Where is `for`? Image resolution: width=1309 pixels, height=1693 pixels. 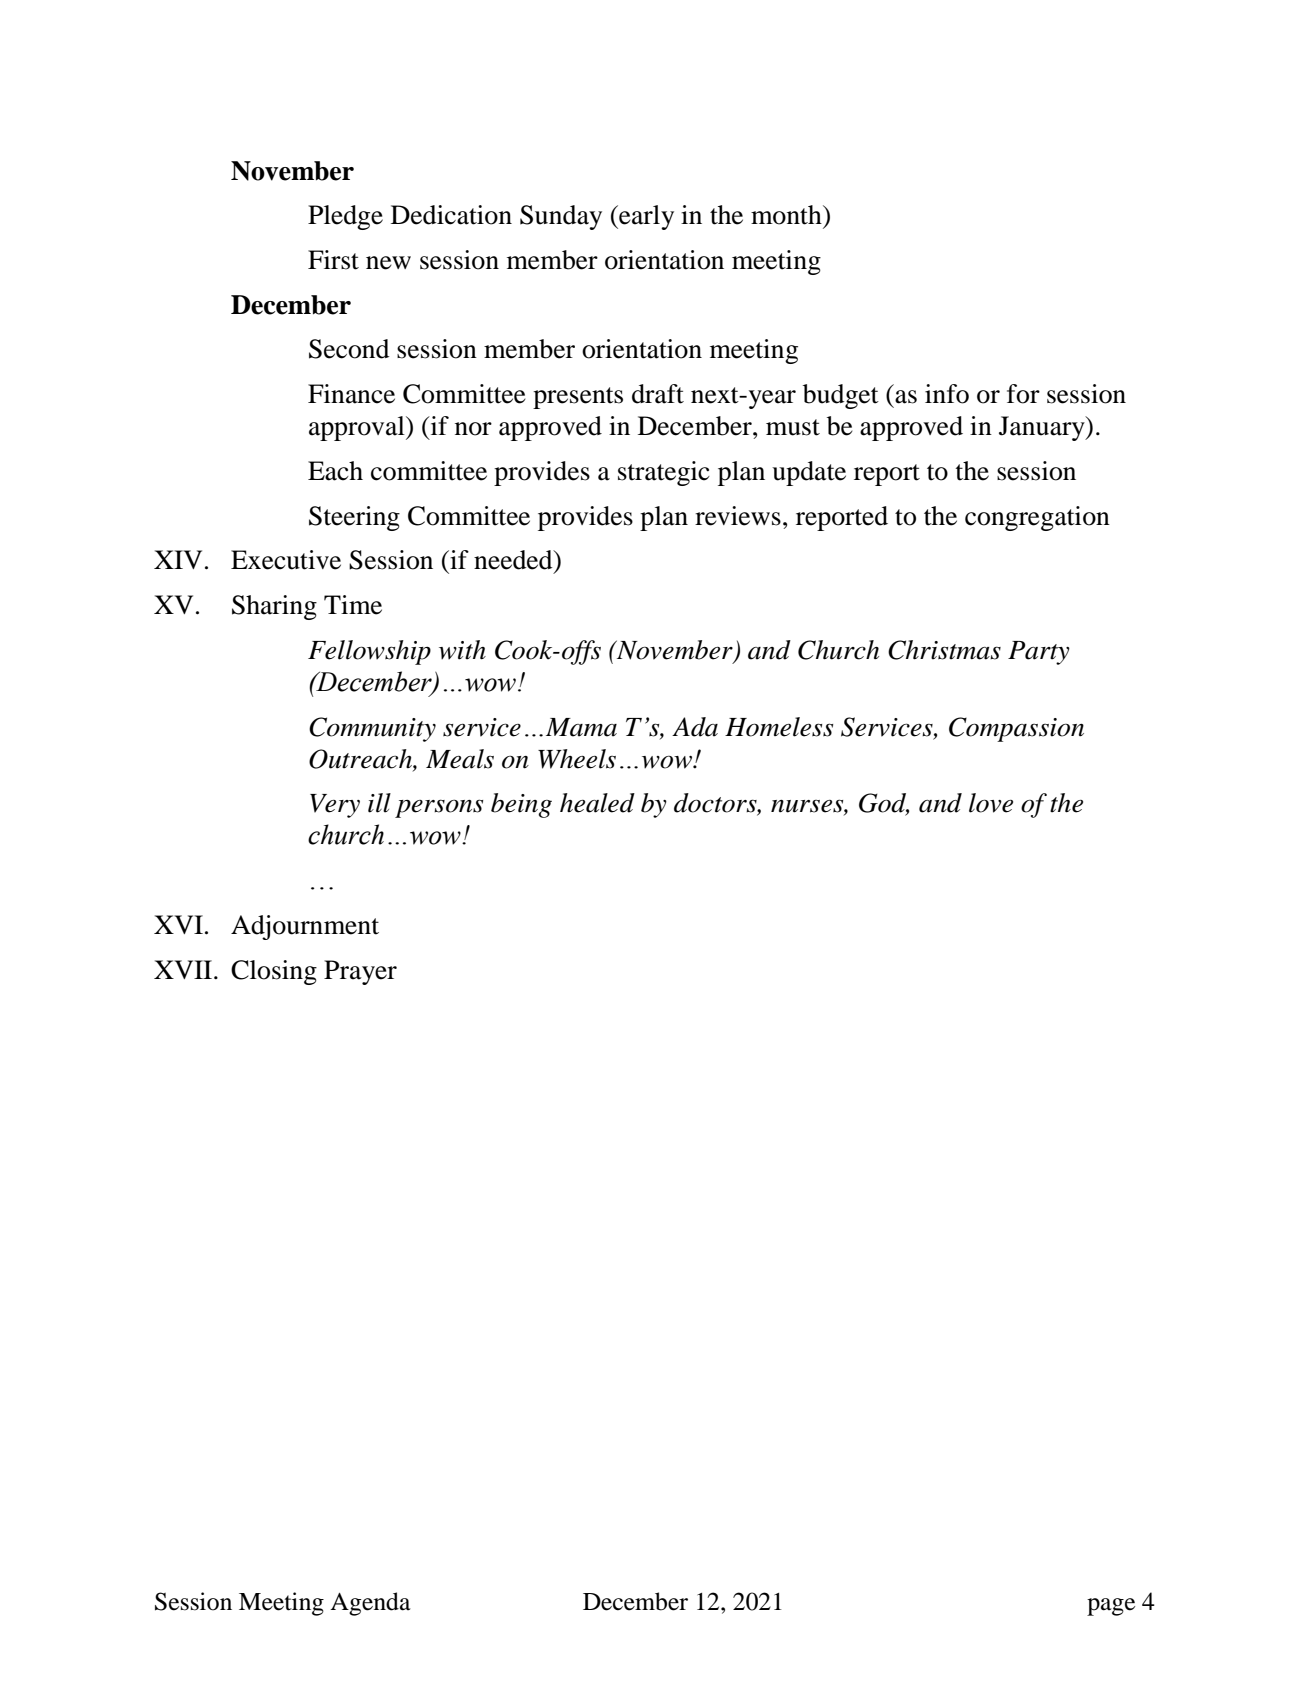
for is located at coordinates (1023, 394).
